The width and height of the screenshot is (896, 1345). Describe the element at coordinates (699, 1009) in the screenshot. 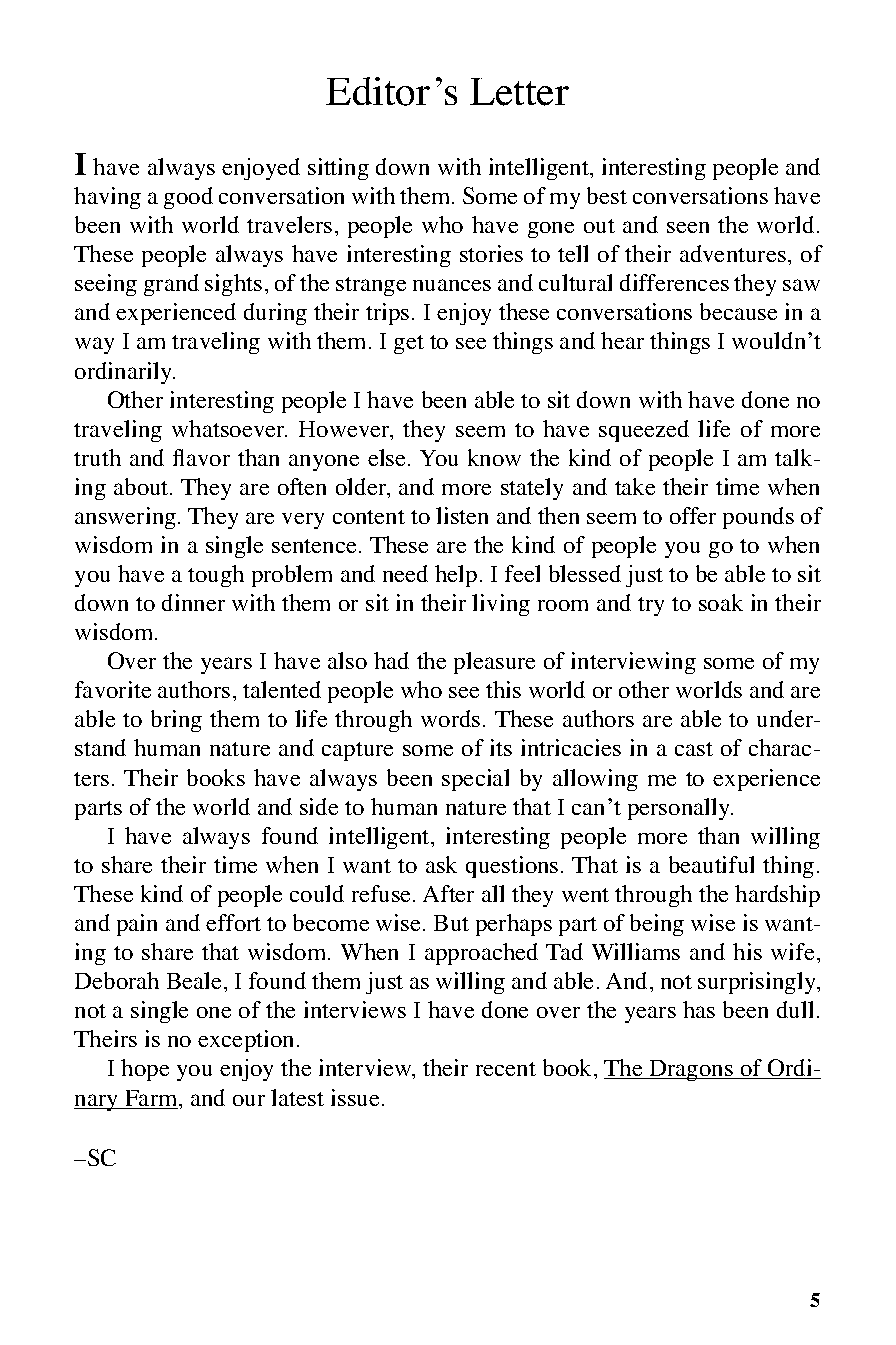

I see `has` at that location.
